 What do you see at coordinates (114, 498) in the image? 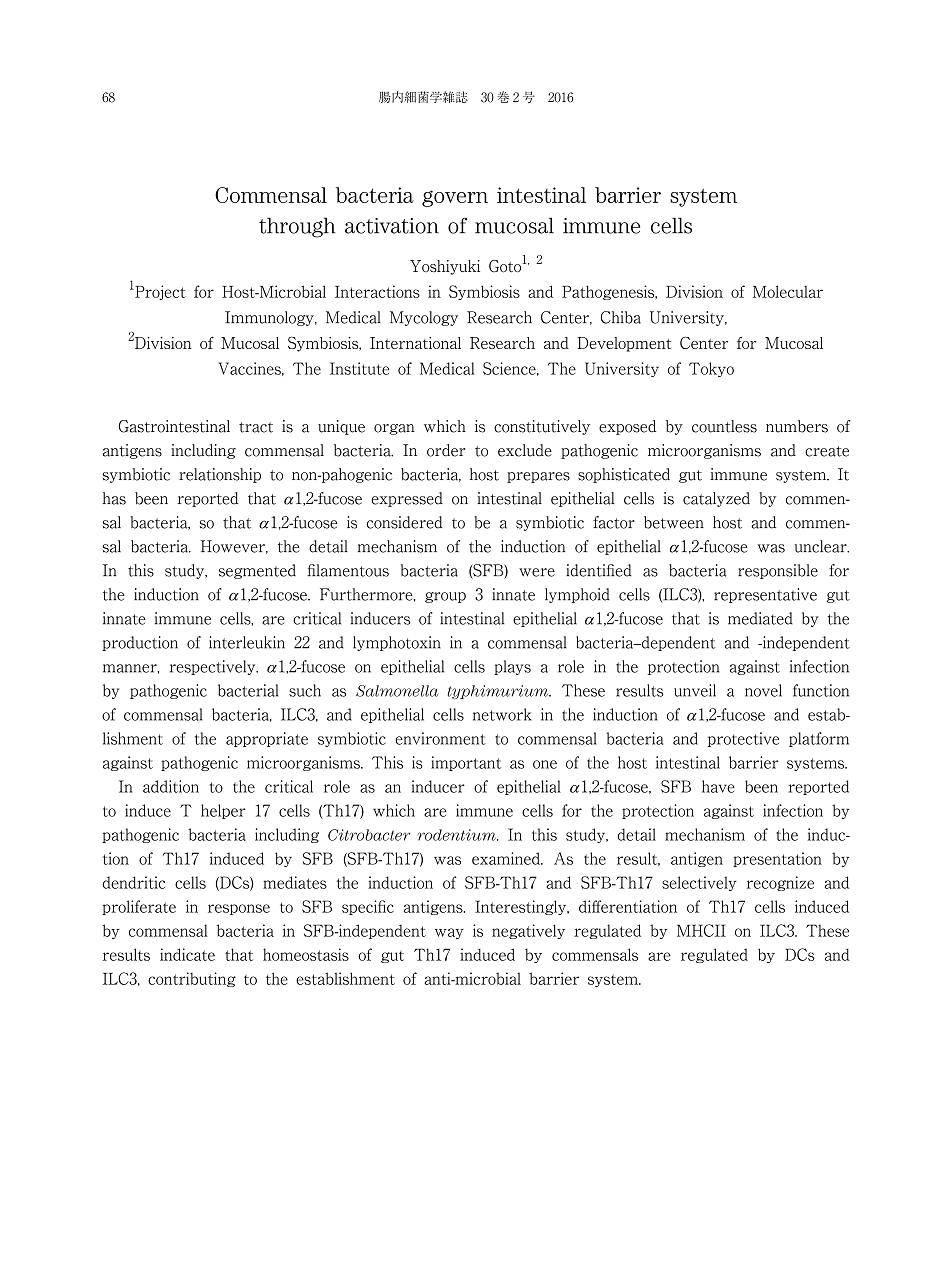
I see `has` at bounding box center [114, 498].
